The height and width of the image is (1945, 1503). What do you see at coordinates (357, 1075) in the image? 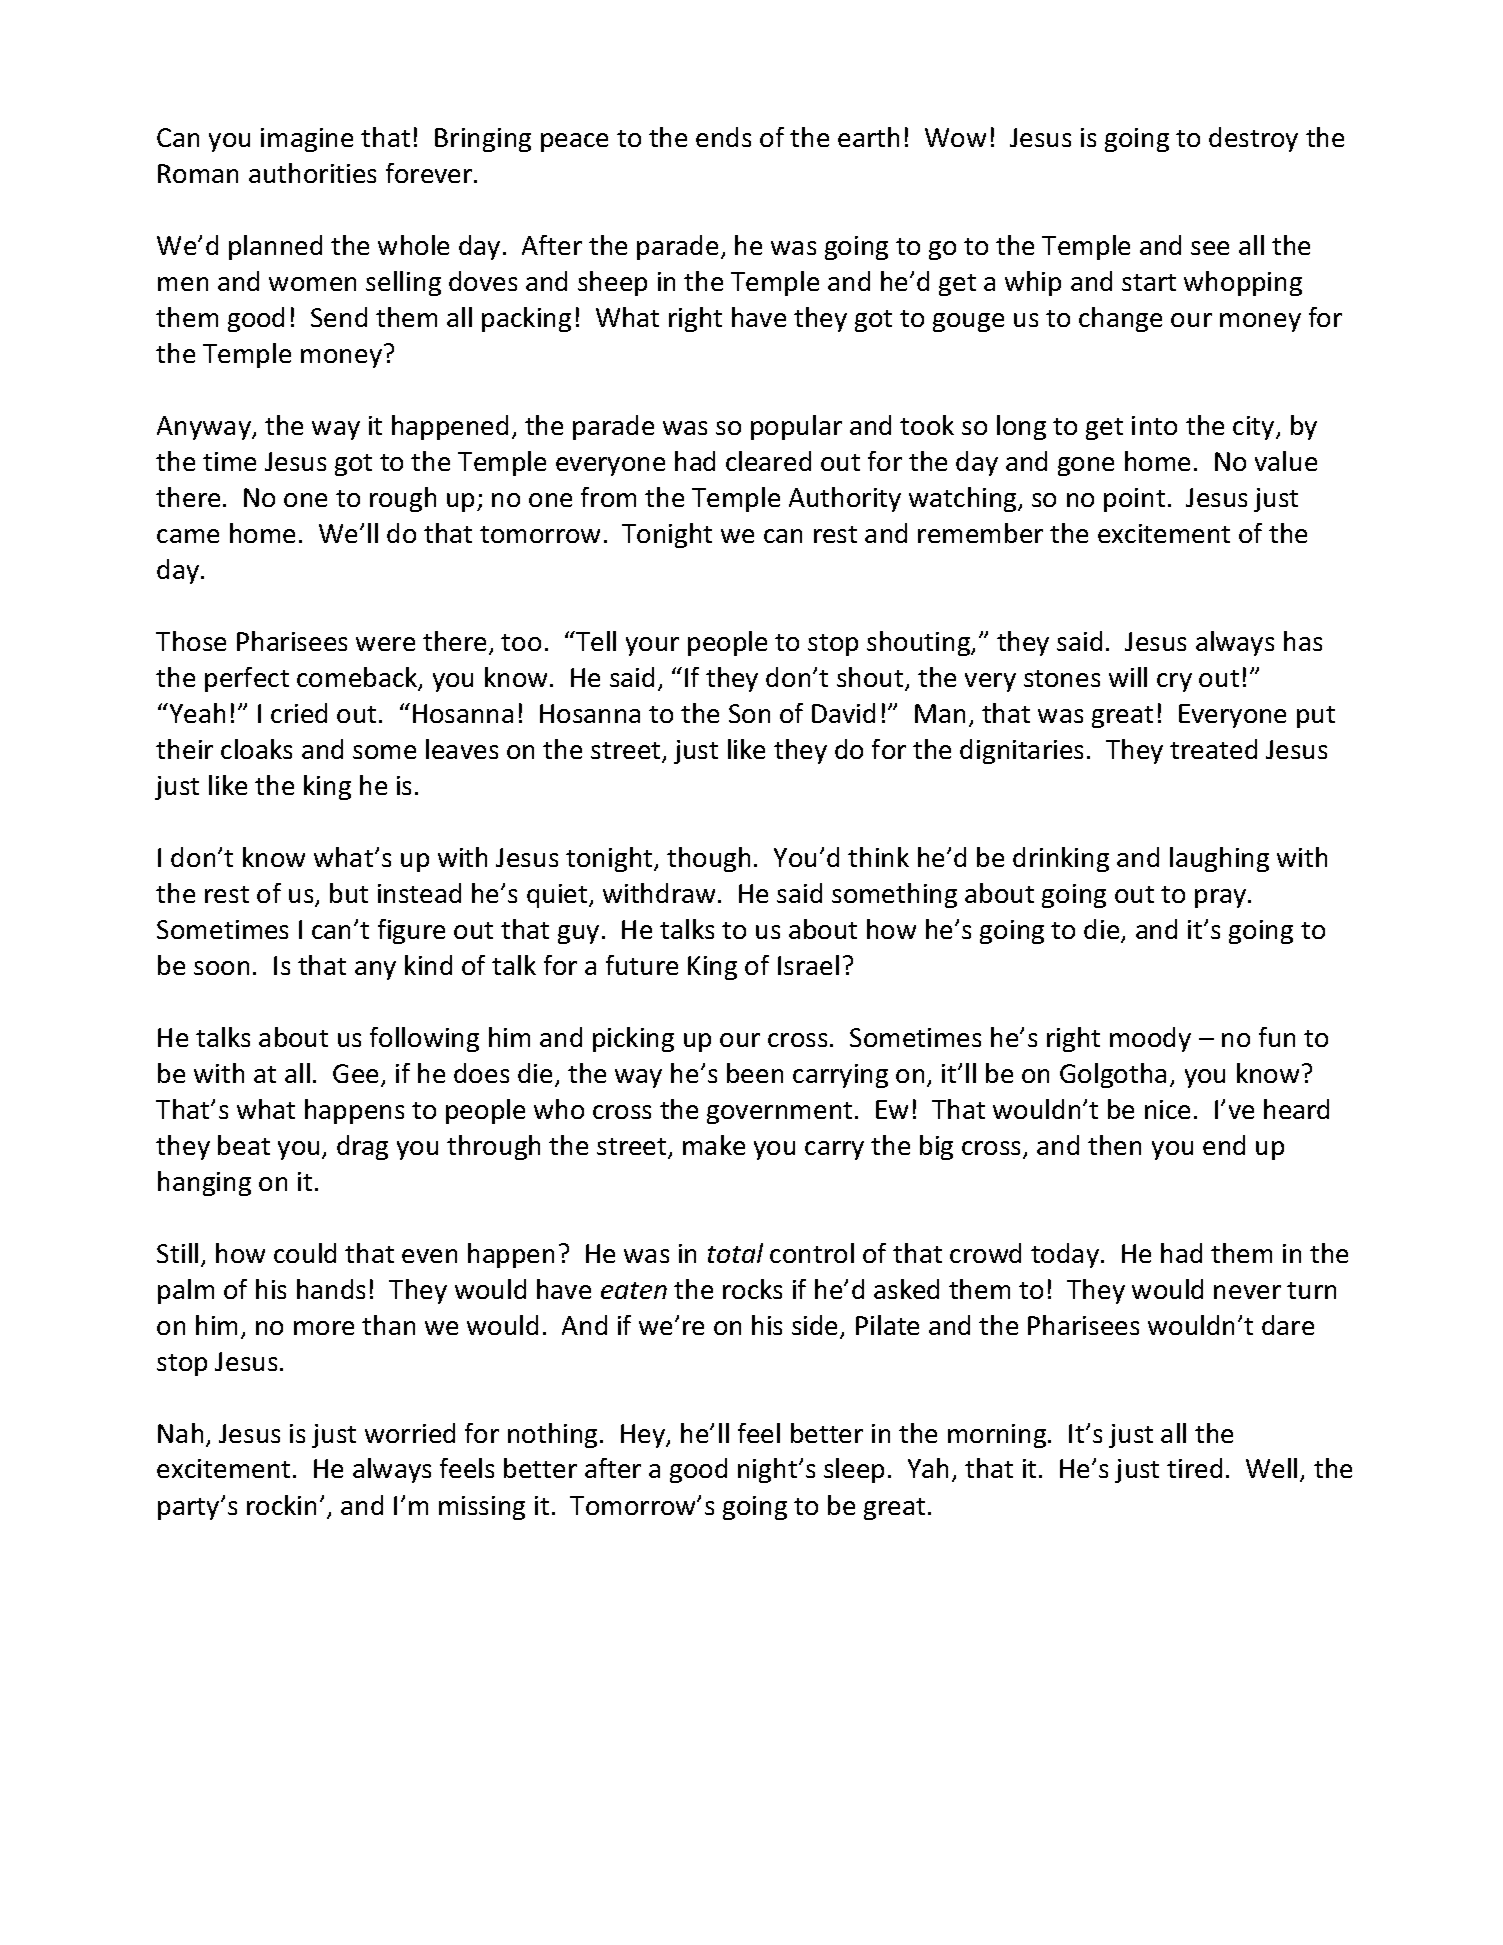
I see `Gee` at bounding box center [357, 1075].
